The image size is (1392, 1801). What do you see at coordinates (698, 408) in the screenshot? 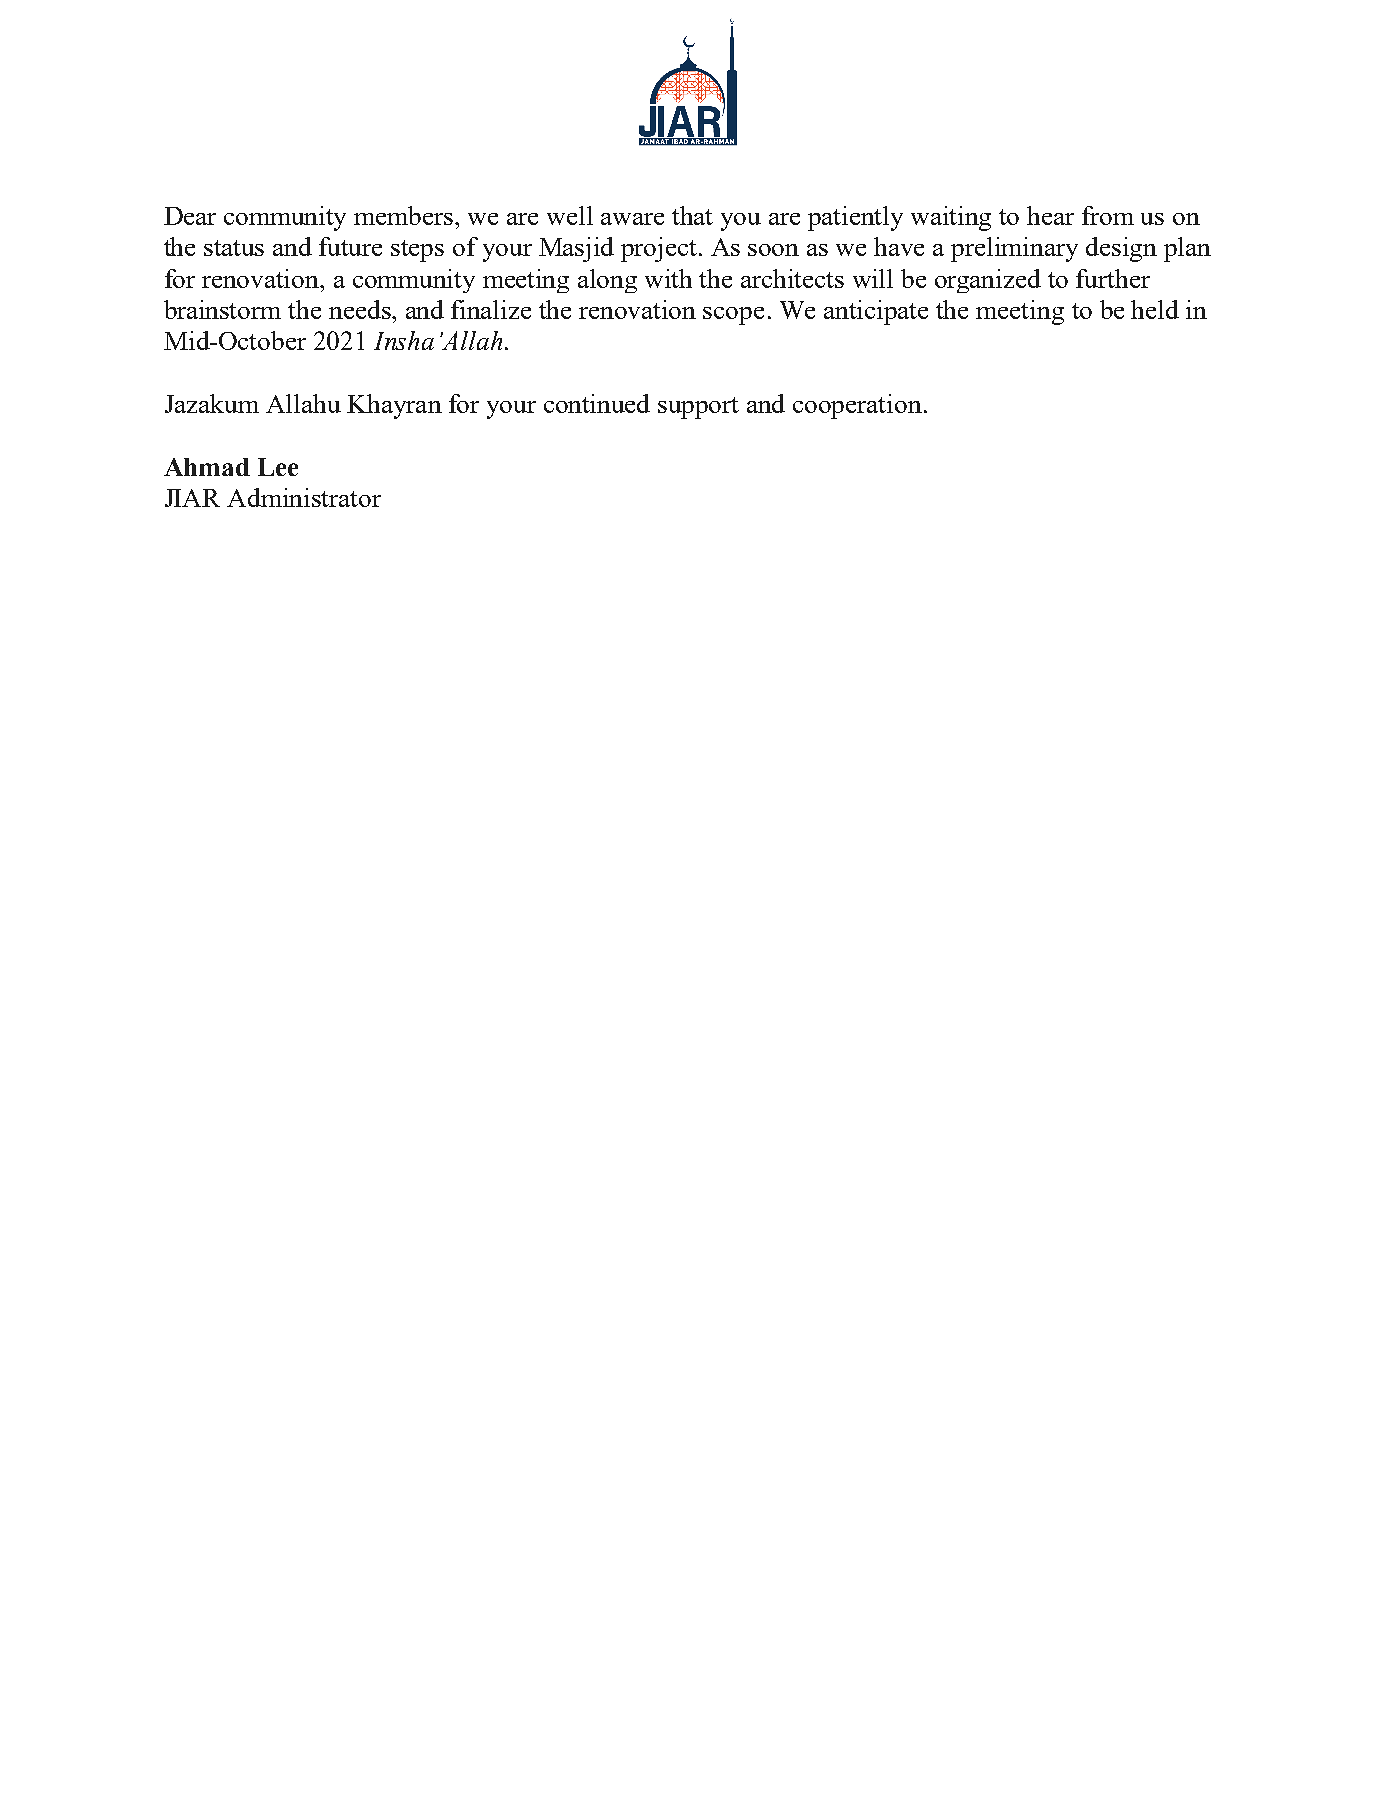
I see `support` at bounding box center [698, 408].
